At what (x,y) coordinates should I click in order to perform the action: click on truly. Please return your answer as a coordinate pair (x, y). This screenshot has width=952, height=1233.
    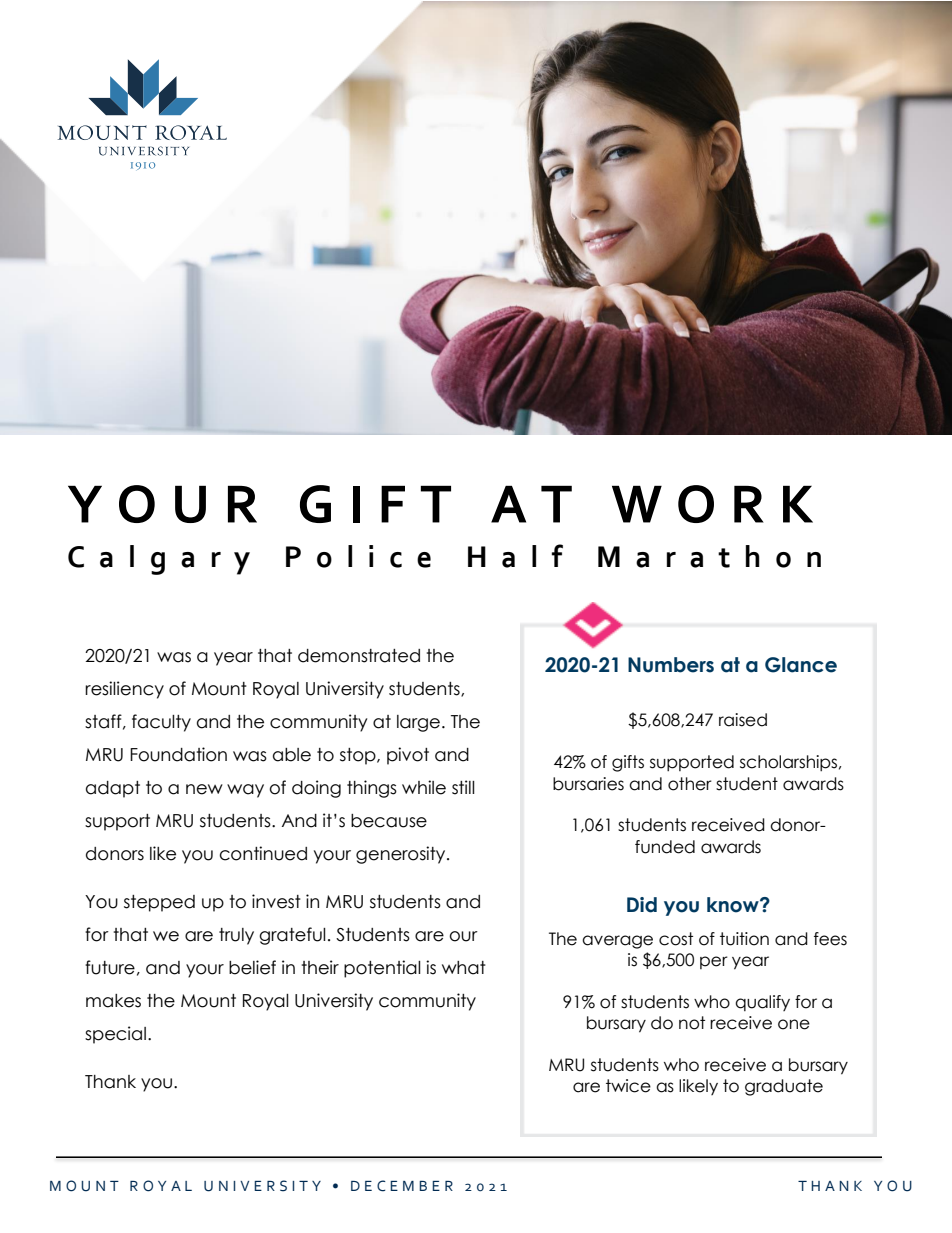
    Looking at the image, I should click on (236, 936).
